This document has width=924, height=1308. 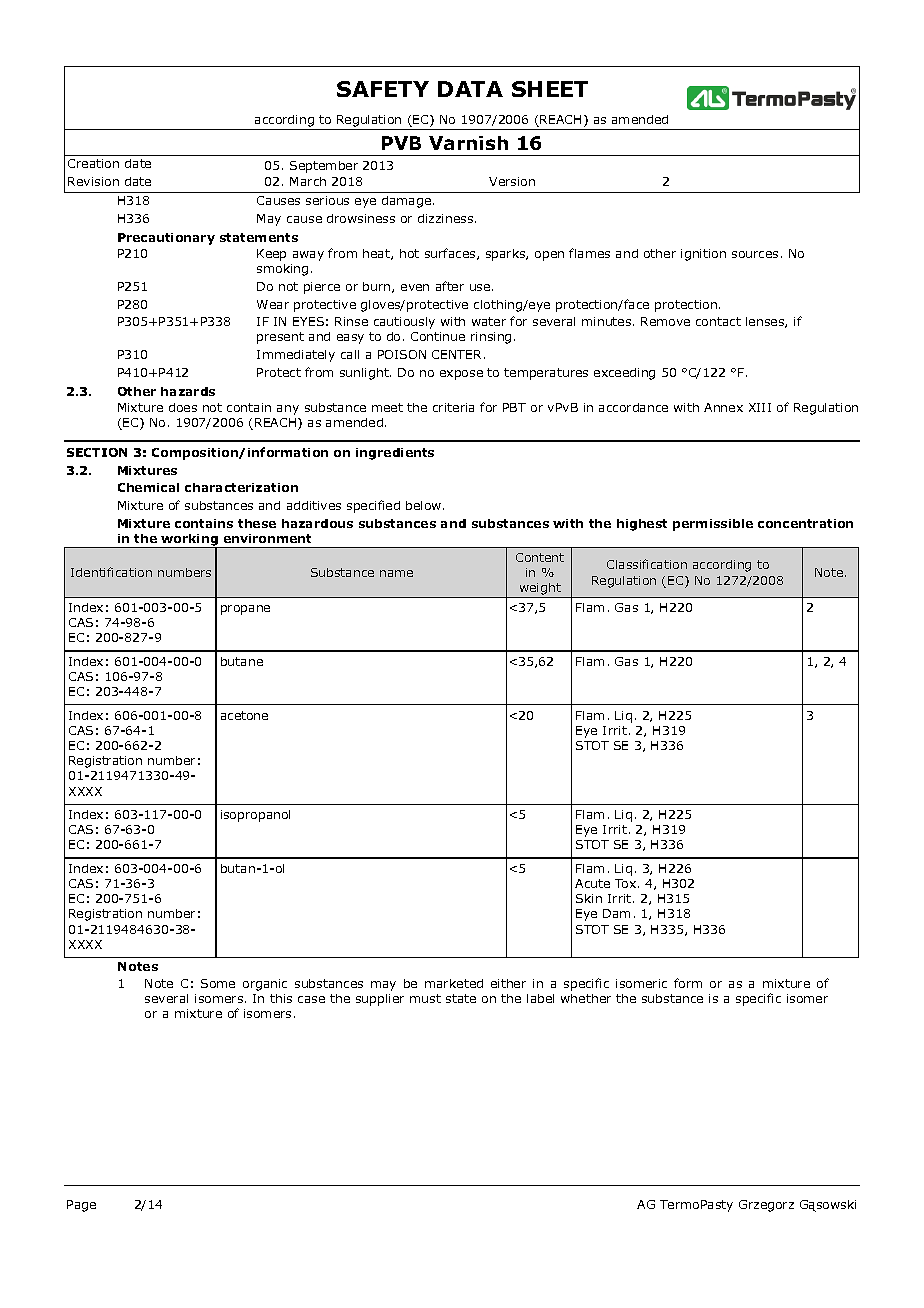 I want to click on isopropanol, so click(x=255, y=816).
